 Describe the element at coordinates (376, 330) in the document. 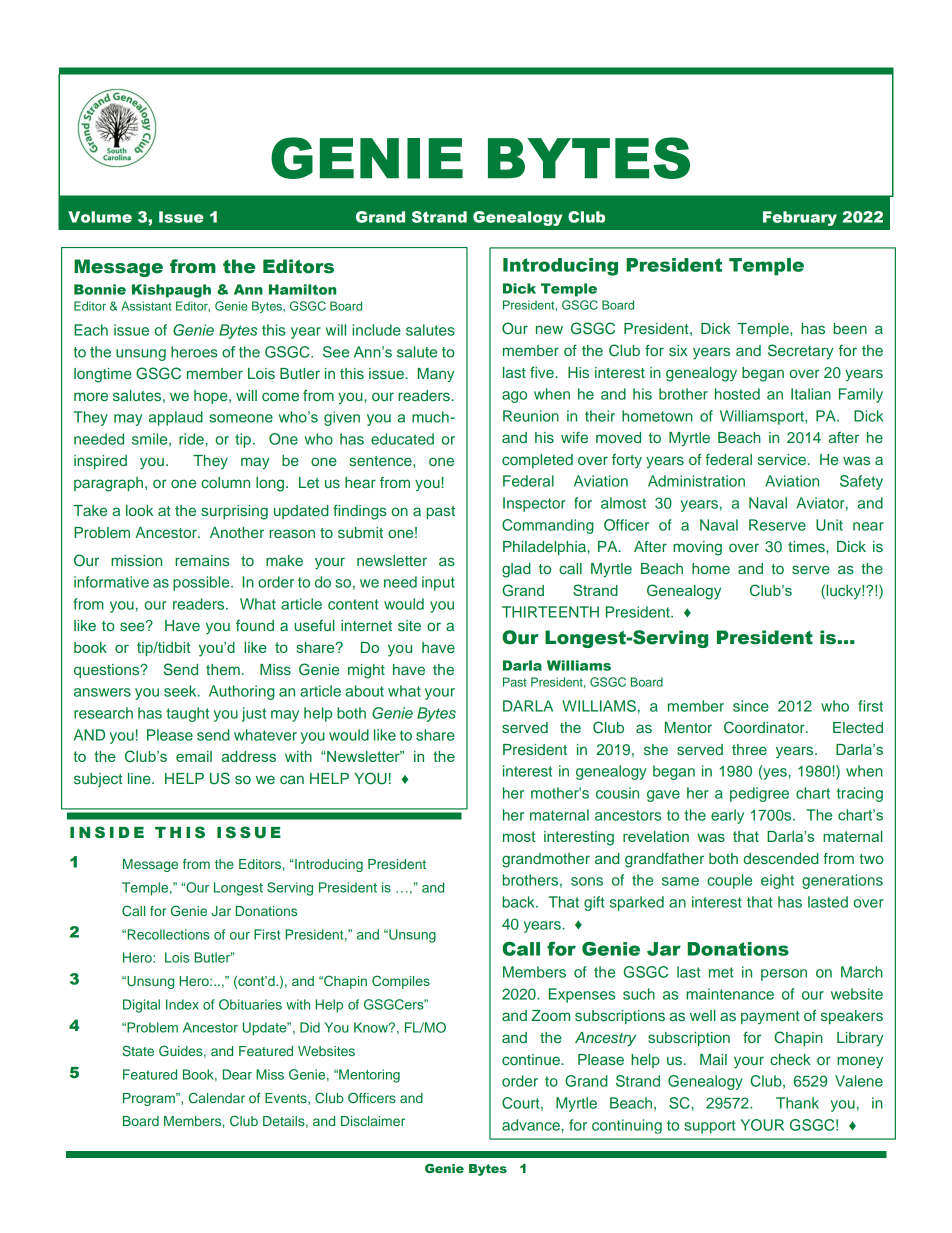

I see `include` at that location.
